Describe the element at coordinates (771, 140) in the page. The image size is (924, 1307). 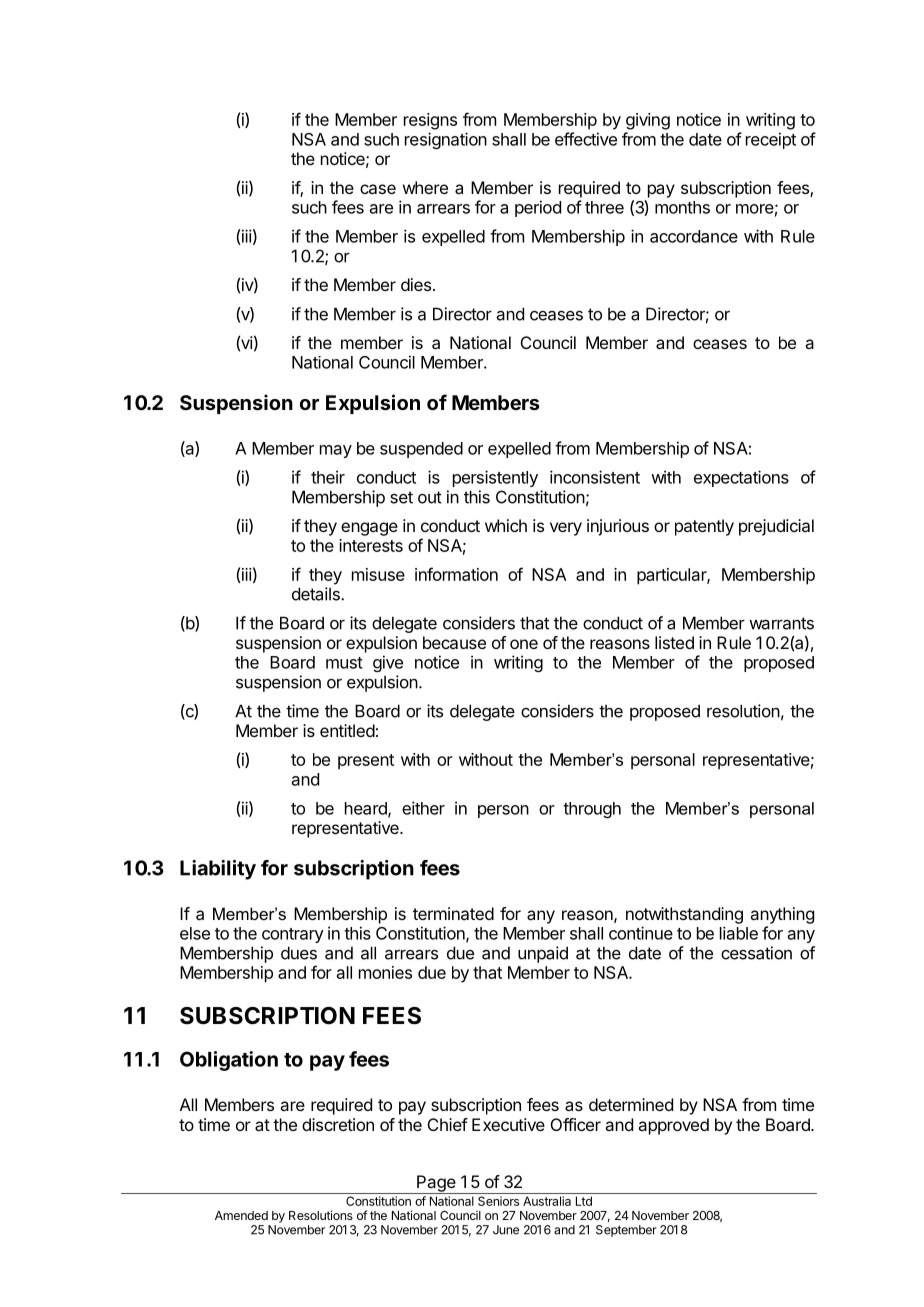
I see `receipt` at that location.
